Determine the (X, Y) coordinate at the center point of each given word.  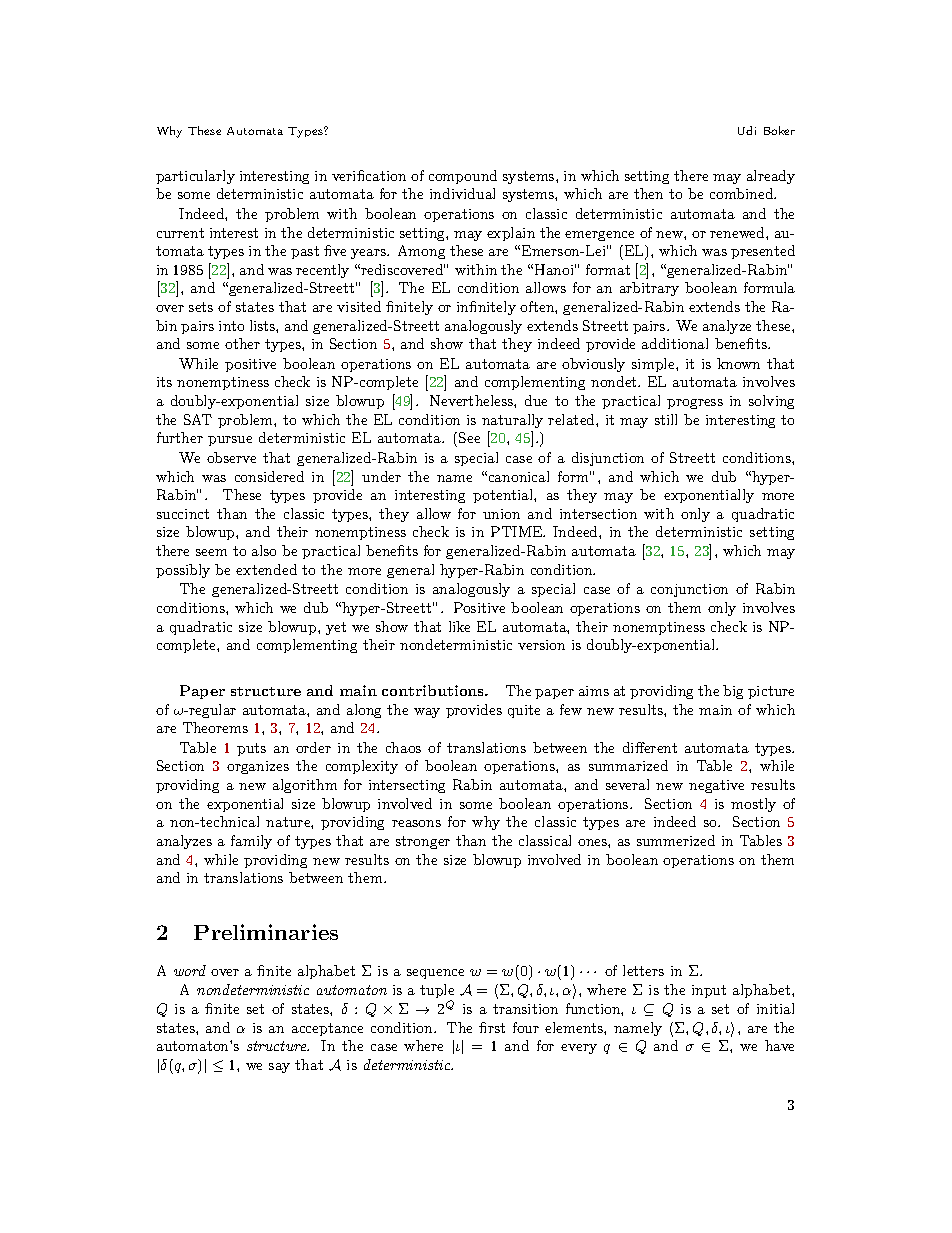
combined (742, 193)
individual (462, 193)
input (709, 991)
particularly (195, 177)
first (492, 1027)
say (279, 1068)
